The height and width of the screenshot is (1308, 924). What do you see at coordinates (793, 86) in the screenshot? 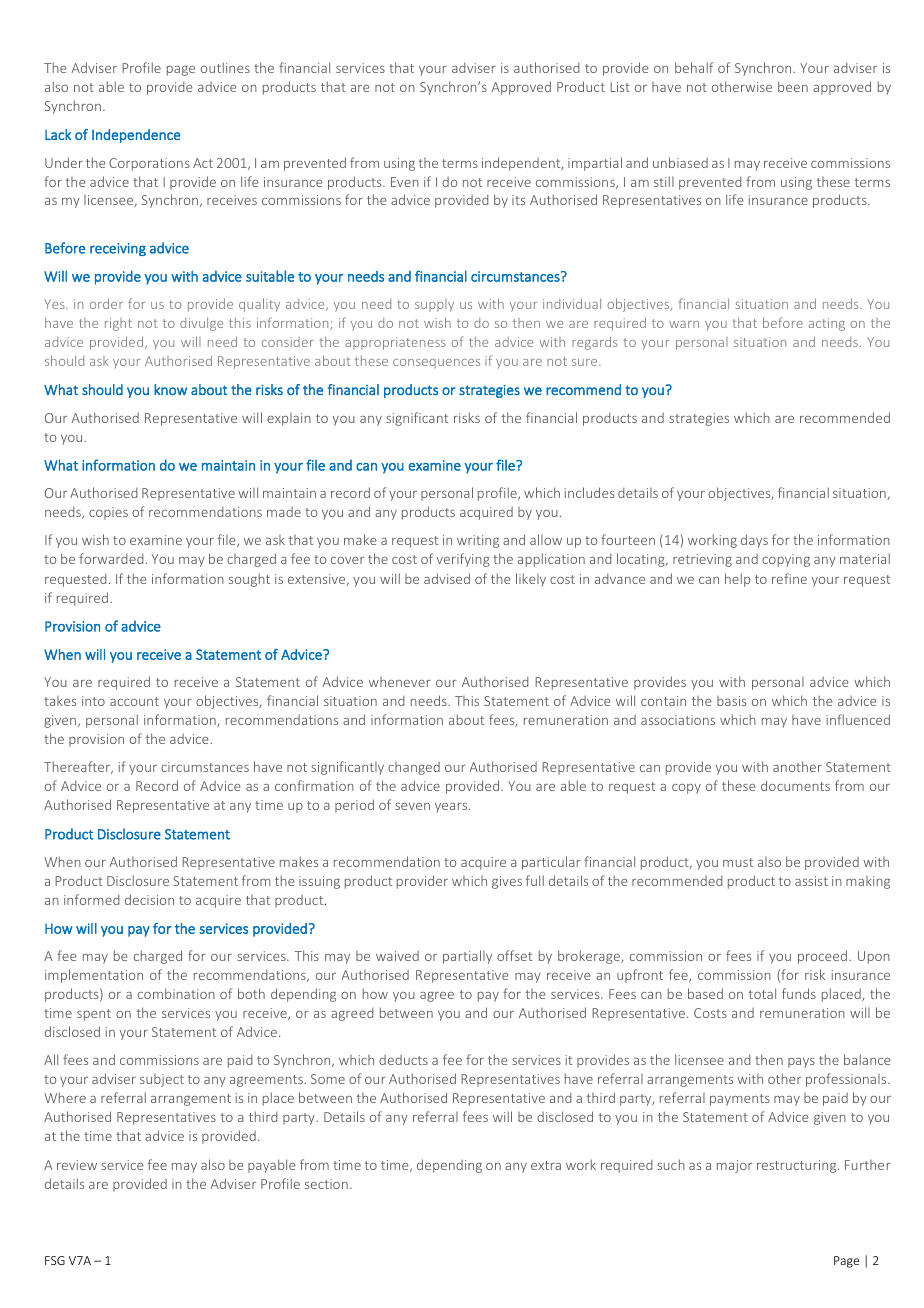
I see `been` at bounding box center [793, 86].
